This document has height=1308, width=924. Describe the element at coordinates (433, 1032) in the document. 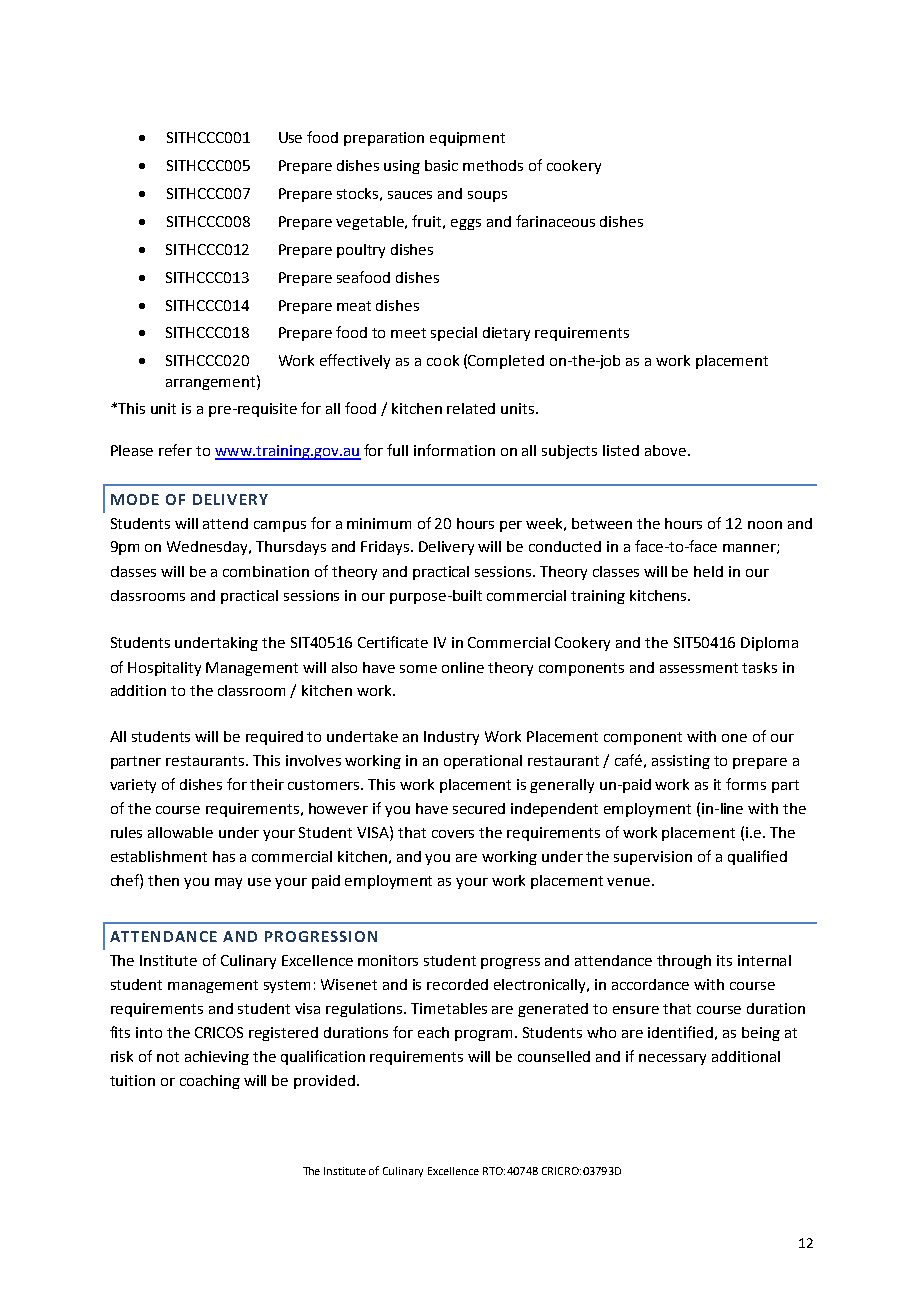

I see `each` at that location.
